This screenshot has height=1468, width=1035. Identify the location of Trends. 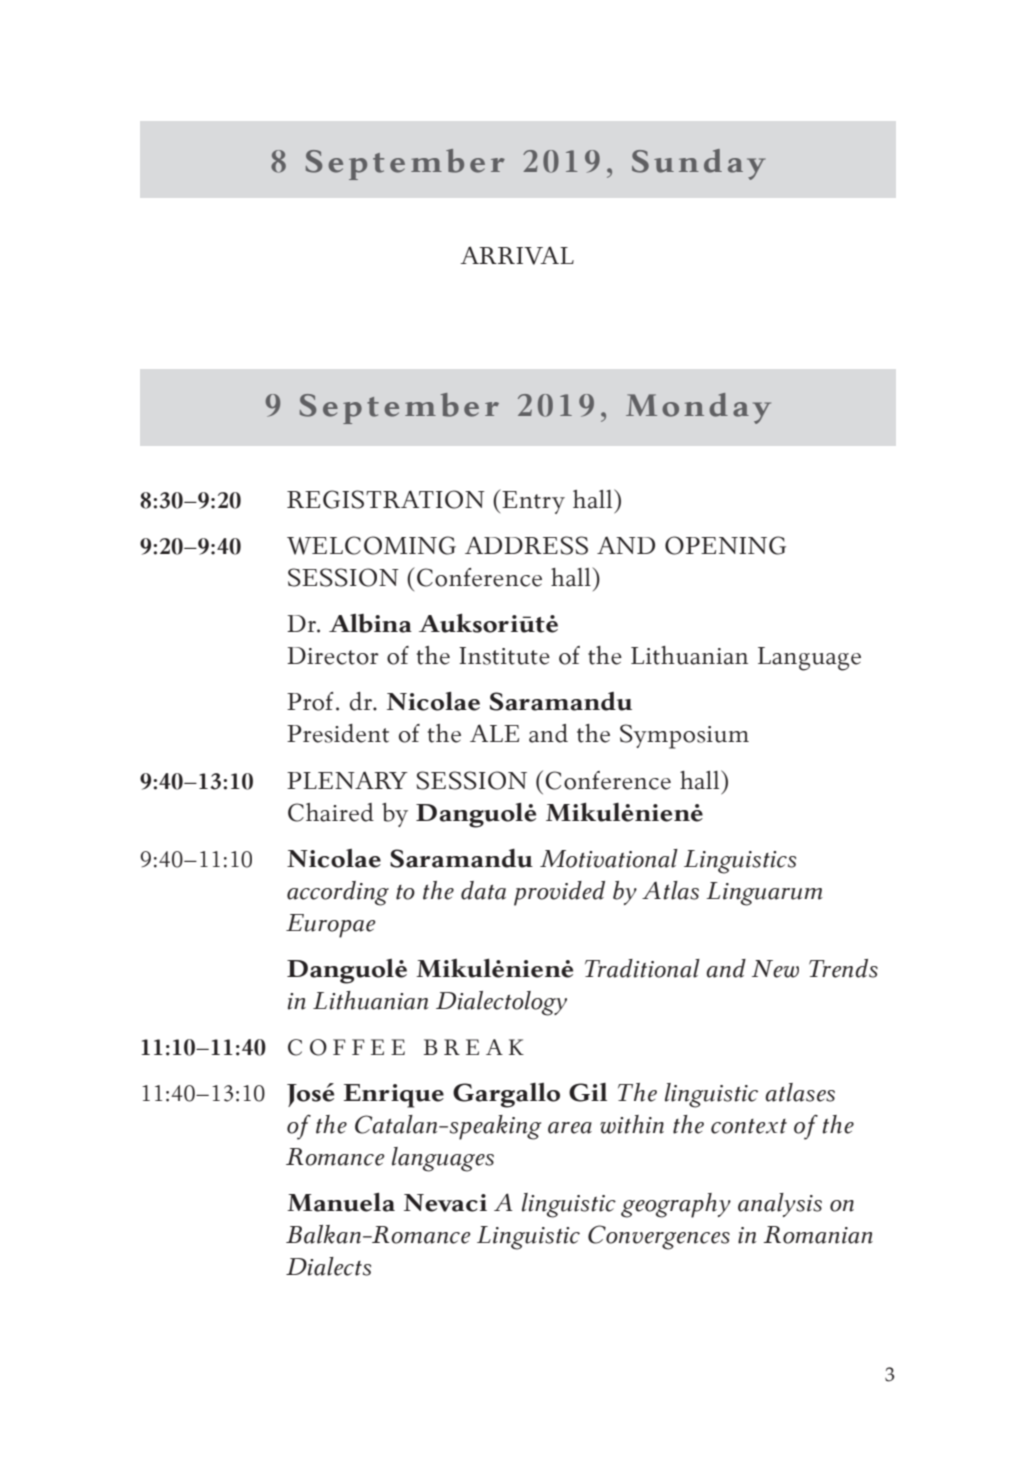
(843, 968).
